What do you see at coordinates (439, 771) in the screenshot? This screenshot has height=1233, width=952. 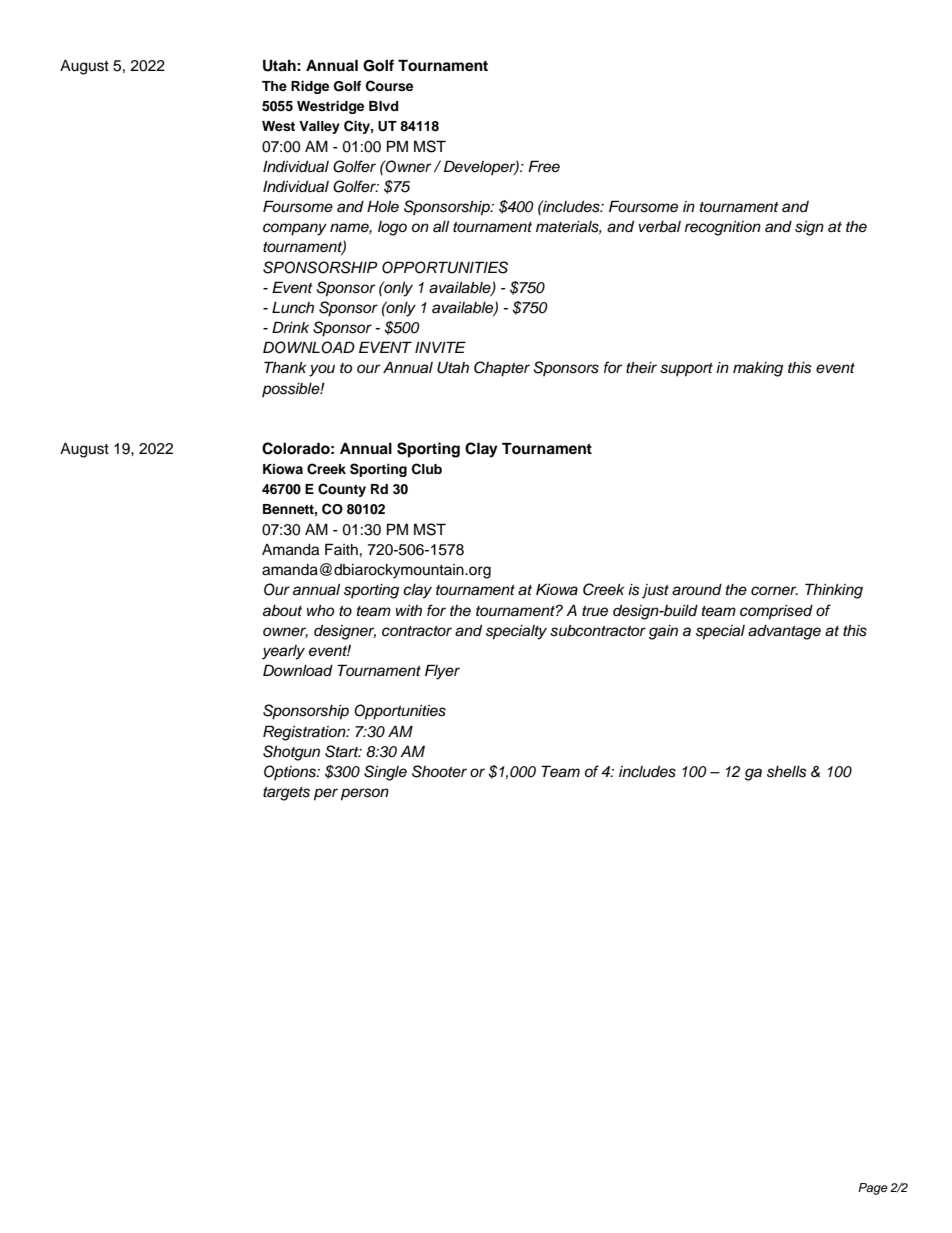 I see `Shooter` at bounding box center [439, 771].
